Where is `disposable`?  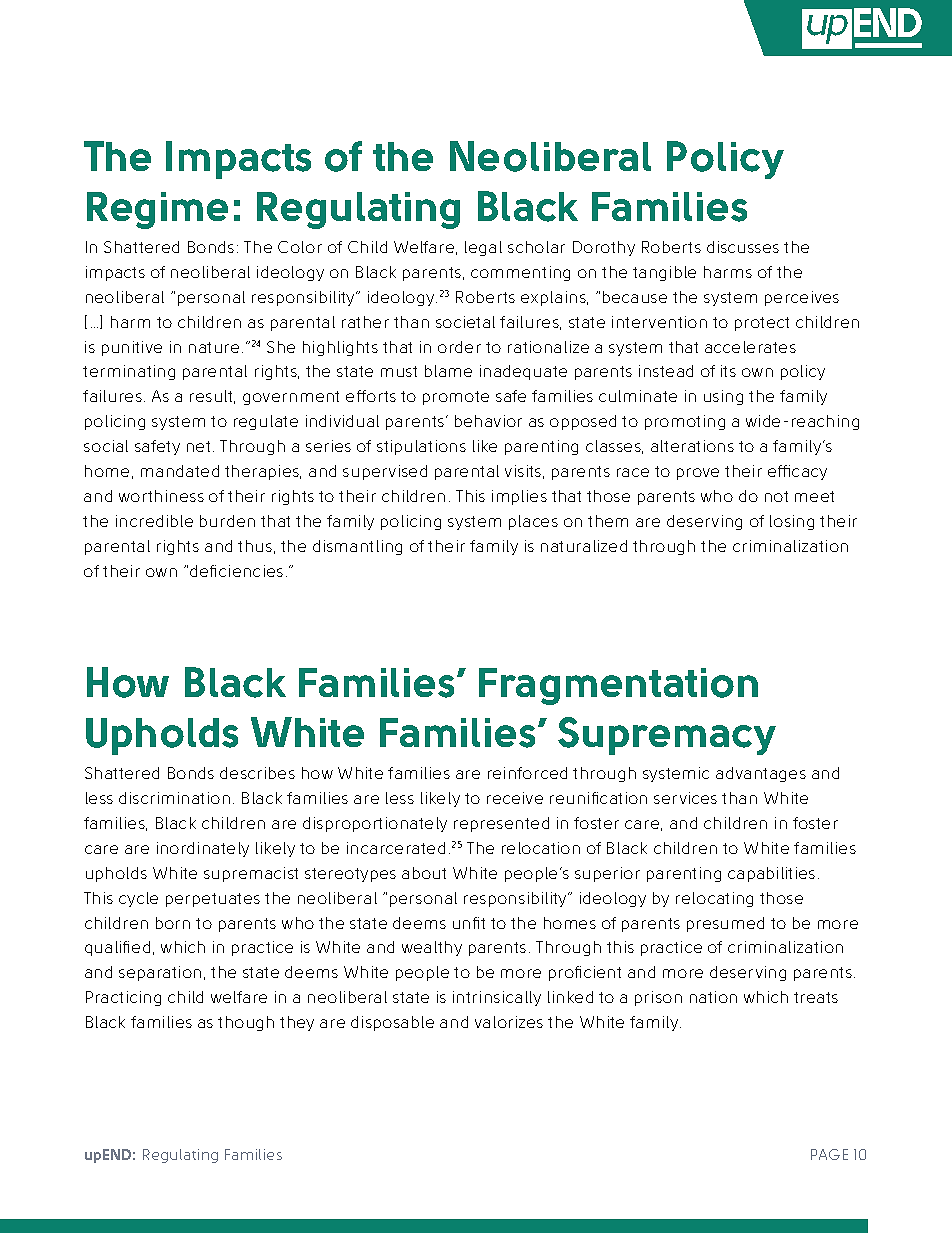
disposable is located at coordinates (392, 1023).
